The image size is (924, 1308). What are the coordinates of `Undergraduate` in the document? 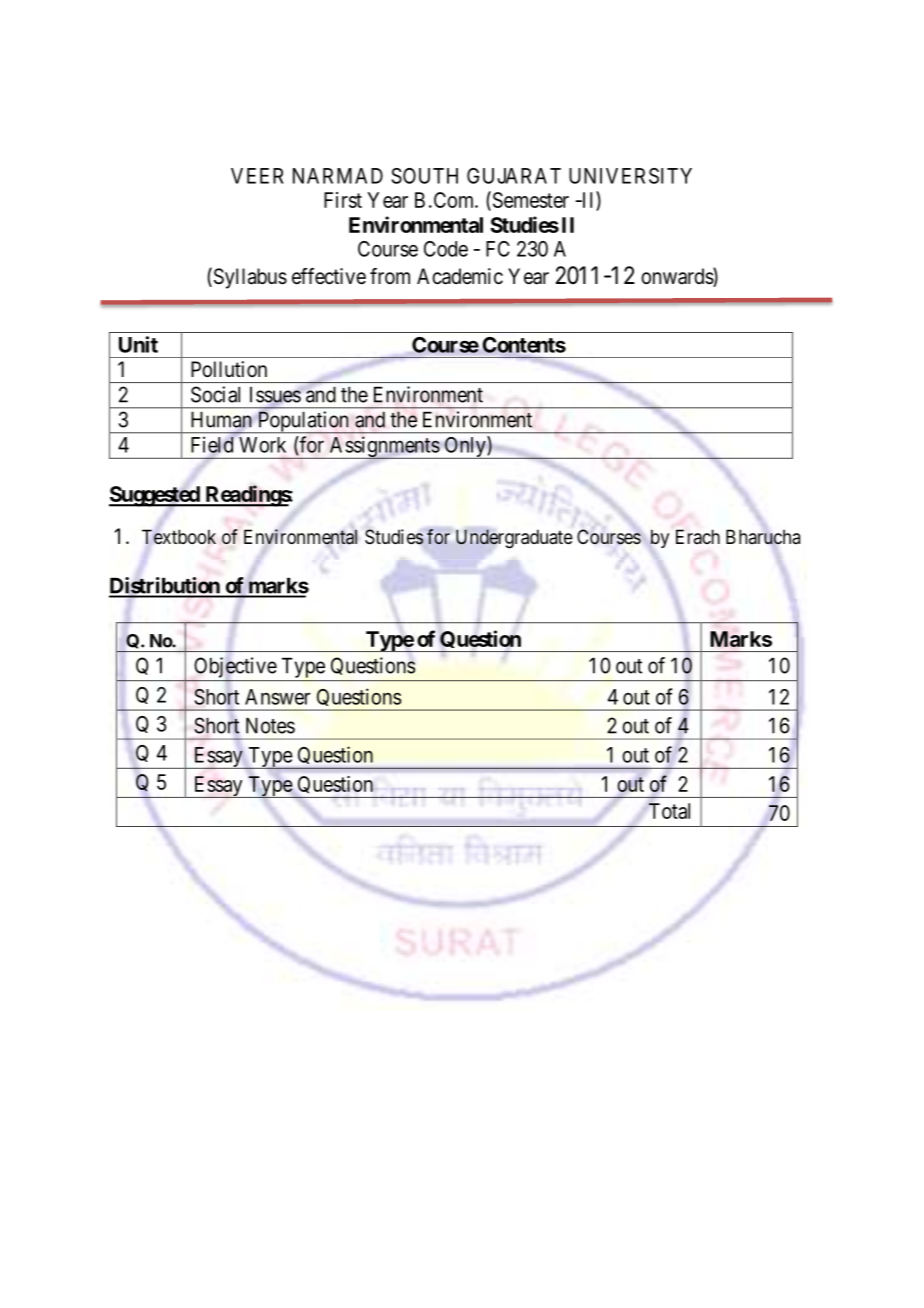 It's located at (514, 539).
